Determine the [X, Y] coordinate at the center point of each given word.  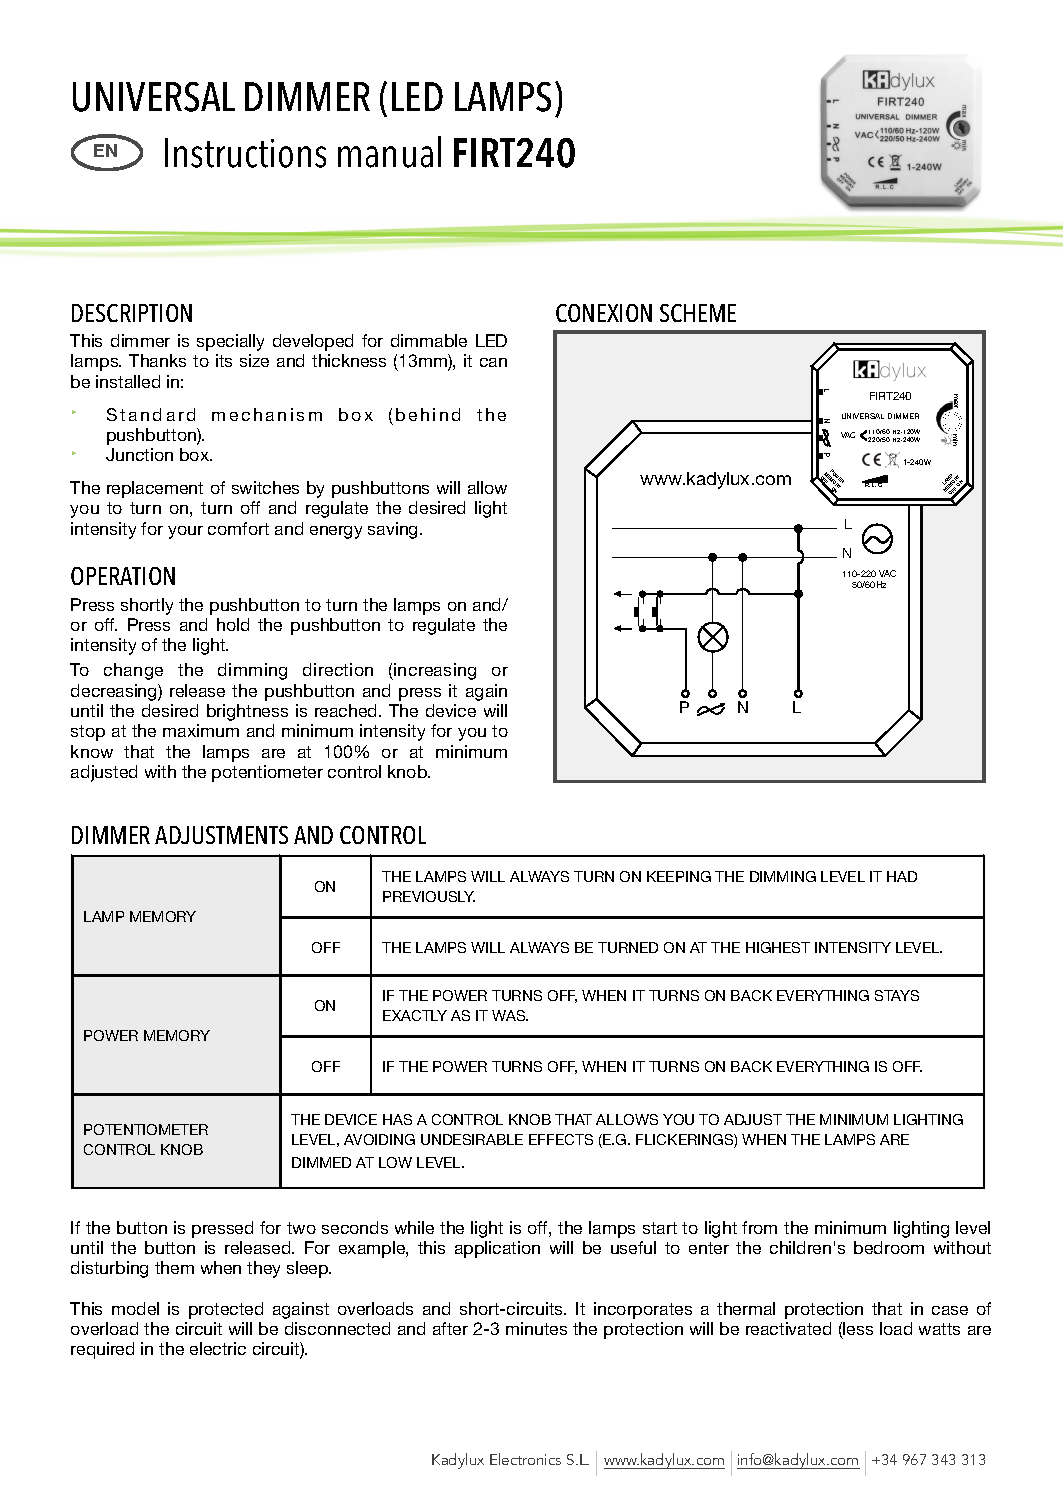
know [92, 751]
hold [233, 624]
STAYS [897, 995]
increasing [434, 671]
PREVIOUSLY [429, 896]
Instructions [245, 153]
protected [226, 1310]
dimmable [429, 340]
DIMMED [321, 1162]
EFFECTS [561, 1139]
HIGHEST [778, 947]
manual [389, 152]
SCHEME [698, 313]
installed [128, 381]
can [493, 362]
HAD [902, 876]
